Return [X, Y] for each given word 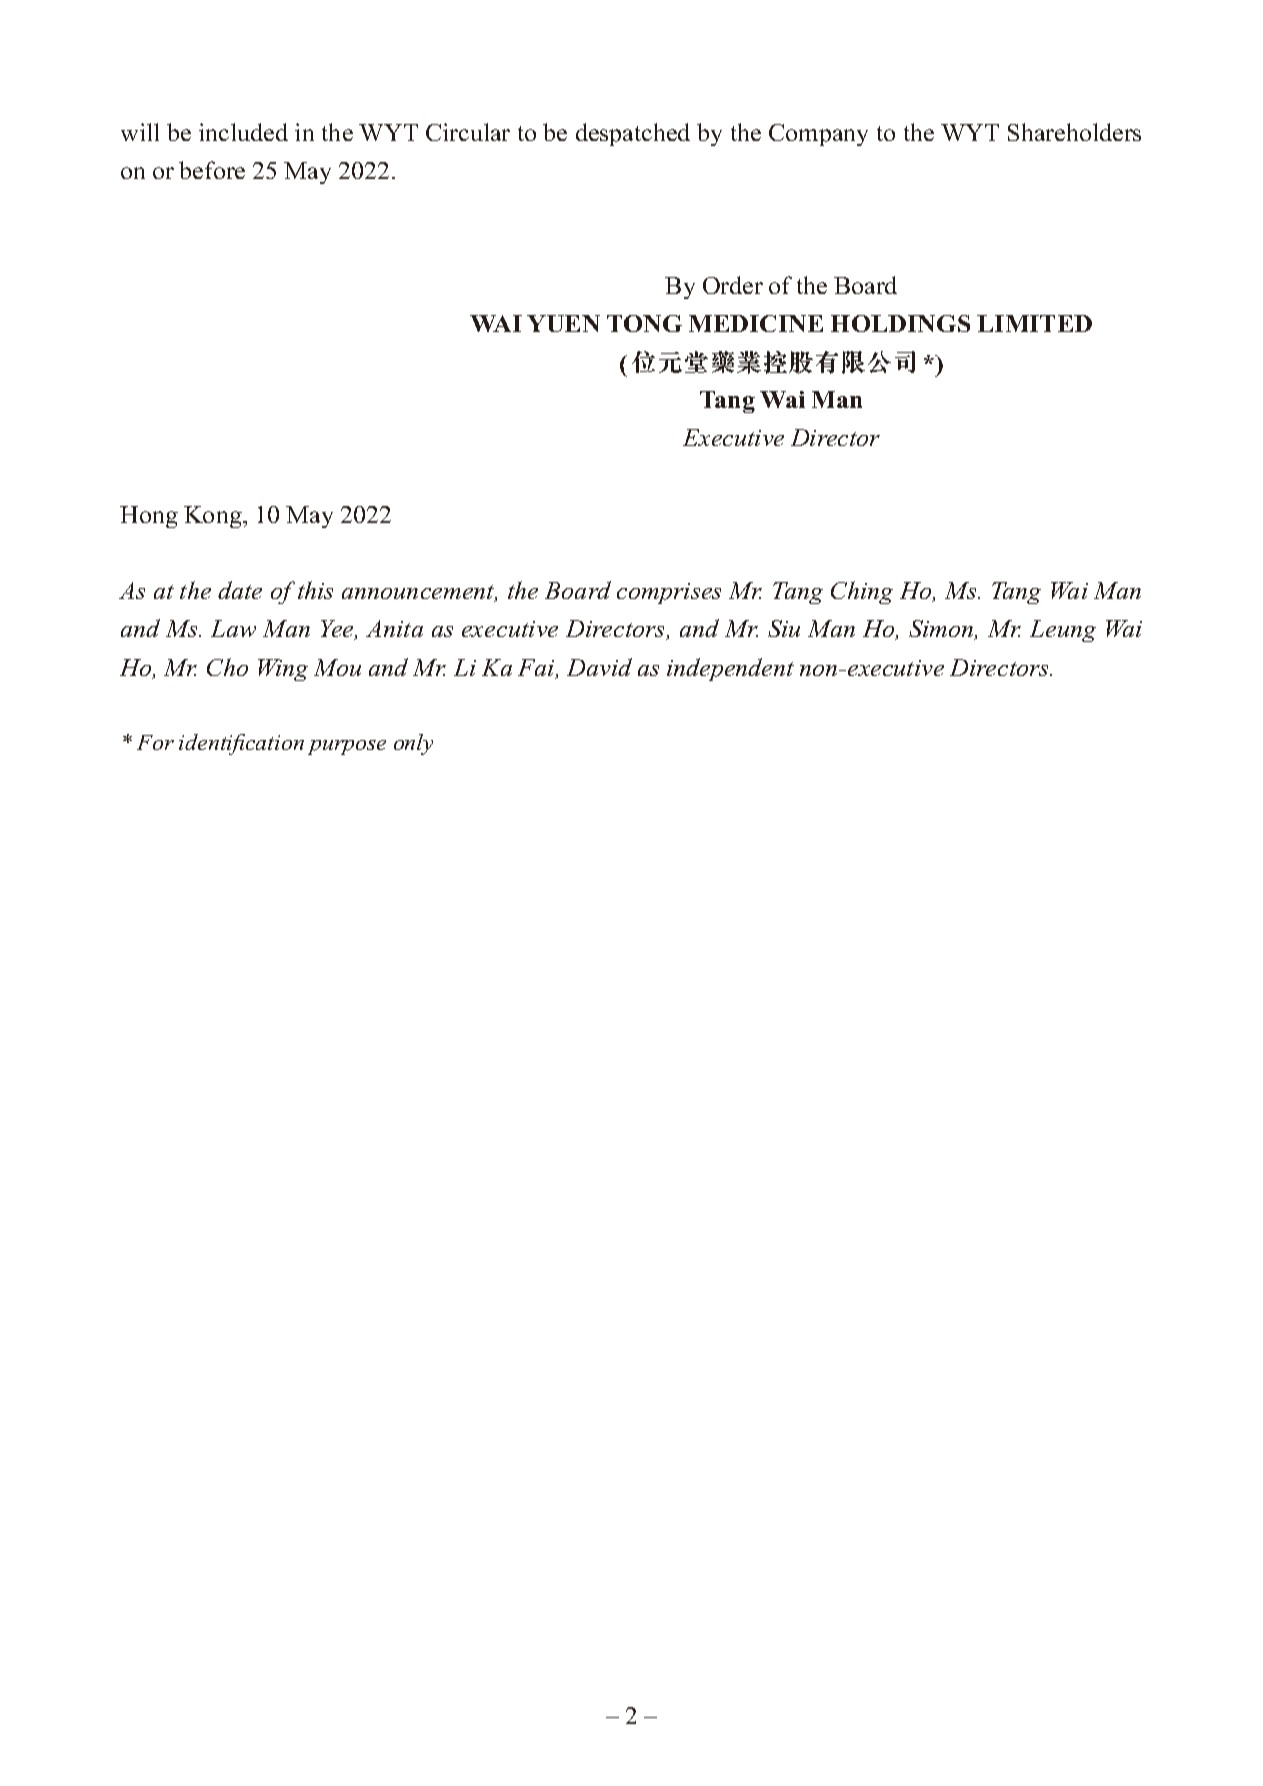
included [243, 132]
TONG [644, 323]
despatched [633, 134]
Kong [214, 517]
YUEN [563, 323]
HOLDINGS [900, 323]
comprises [669, 593]
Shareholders [1074, 132]
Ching [862, 592]
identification [241, 744]
